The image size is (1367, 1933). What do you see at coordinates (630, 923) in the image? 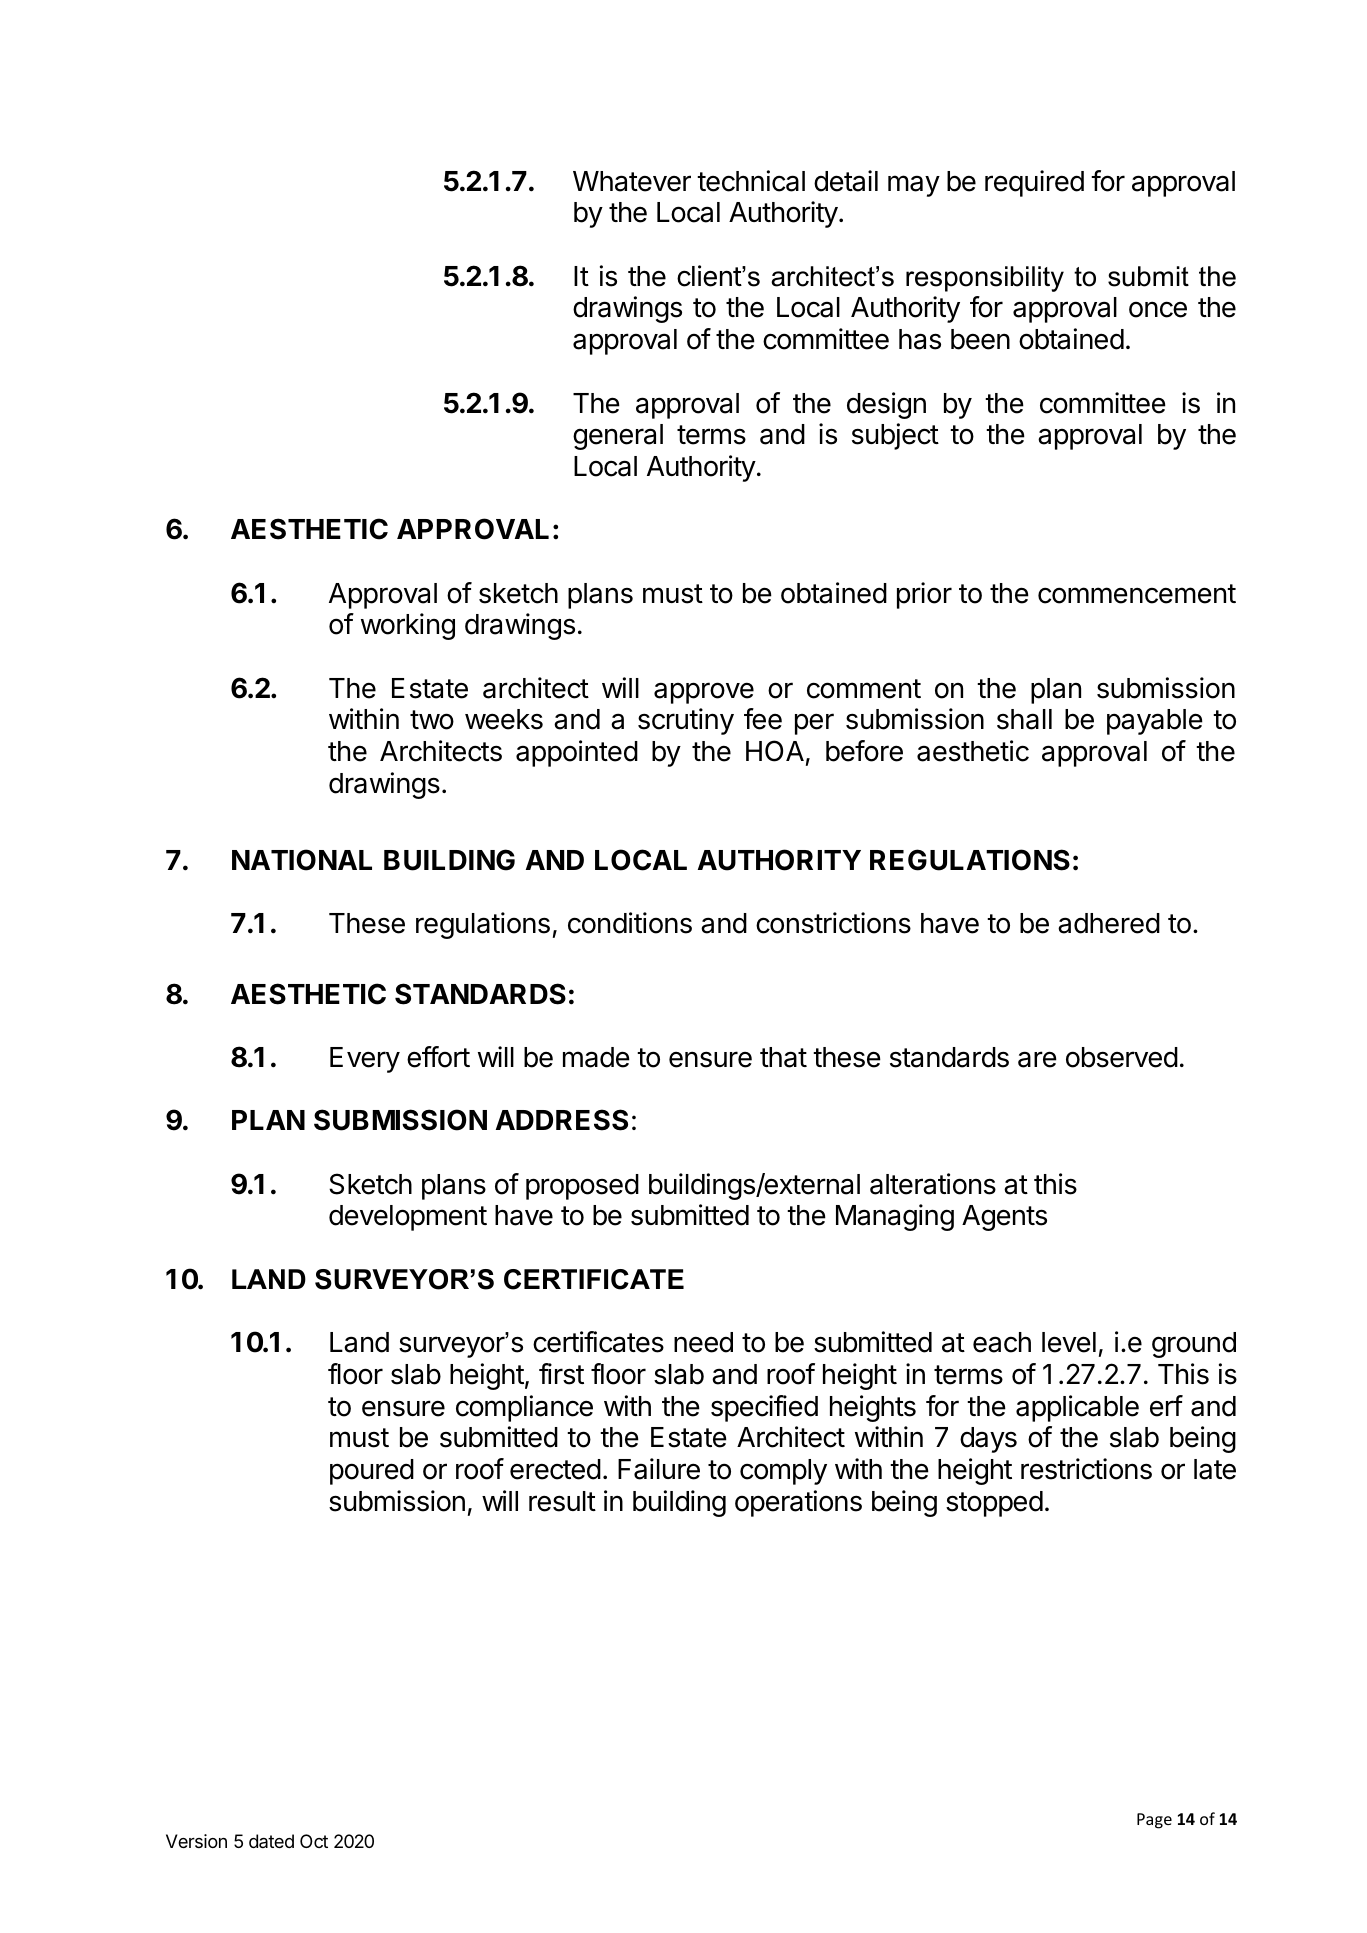
I see `conditions` at bounding box center [630, 923].
